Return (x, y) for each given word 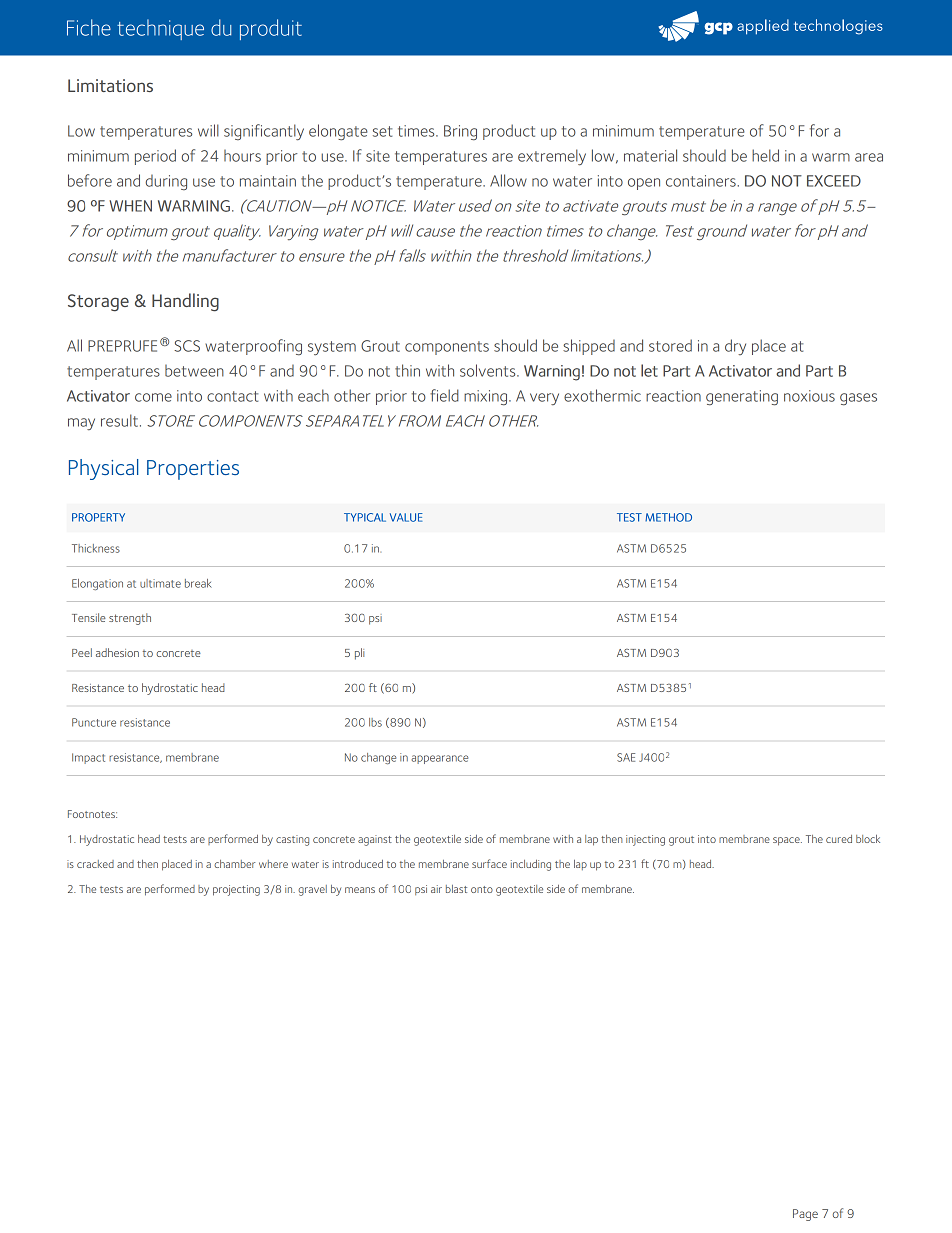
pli (359, 654)
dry (735, 347)
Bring (460, 133)
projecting (236, 890)
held (765, 155)
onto (482, 889)
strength (130, 619)
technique (160, 29)
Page (805, 1215)
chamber (234, 864)
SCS (187, 346)
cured (839, 839)
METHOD (668, 517)
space (787, 841)
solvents (489, 370)
